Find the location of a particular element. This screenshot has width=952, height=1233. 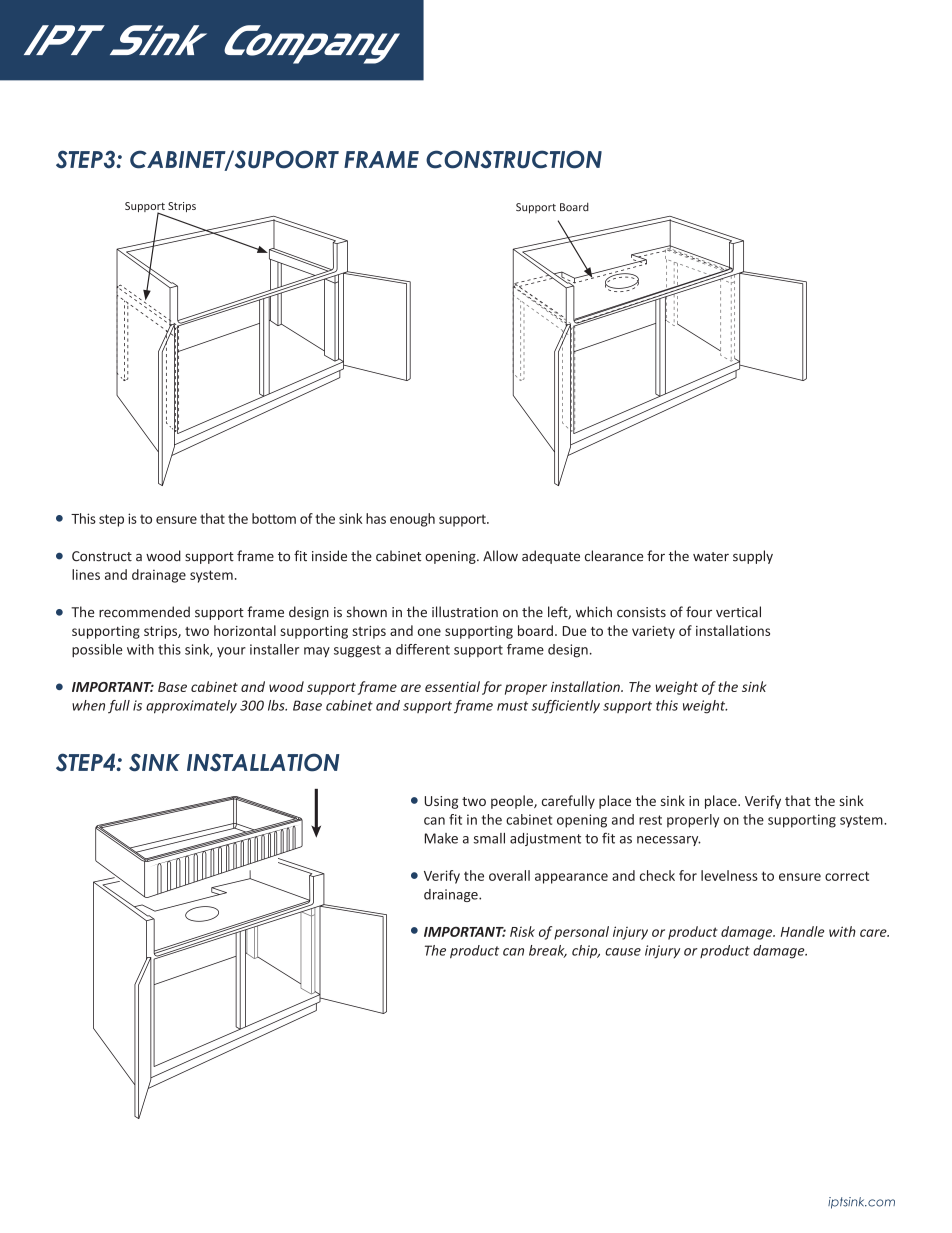

recommended is located at coordinates (144, 612).
